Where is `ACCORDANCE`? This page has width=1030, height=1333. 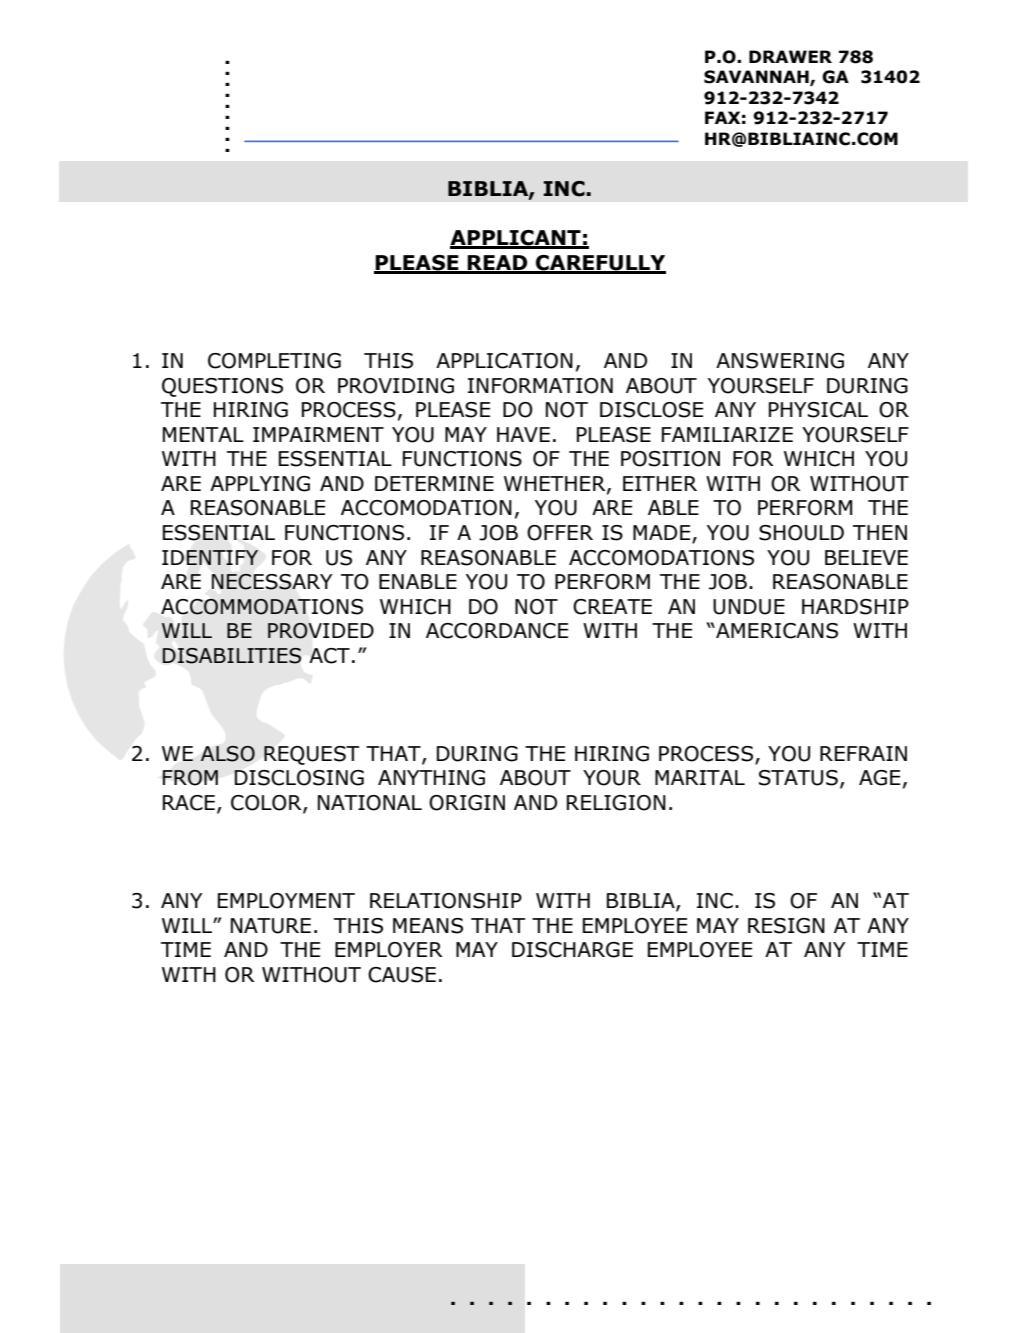
ACCORDANCE is located at coordinates (497, 631).
